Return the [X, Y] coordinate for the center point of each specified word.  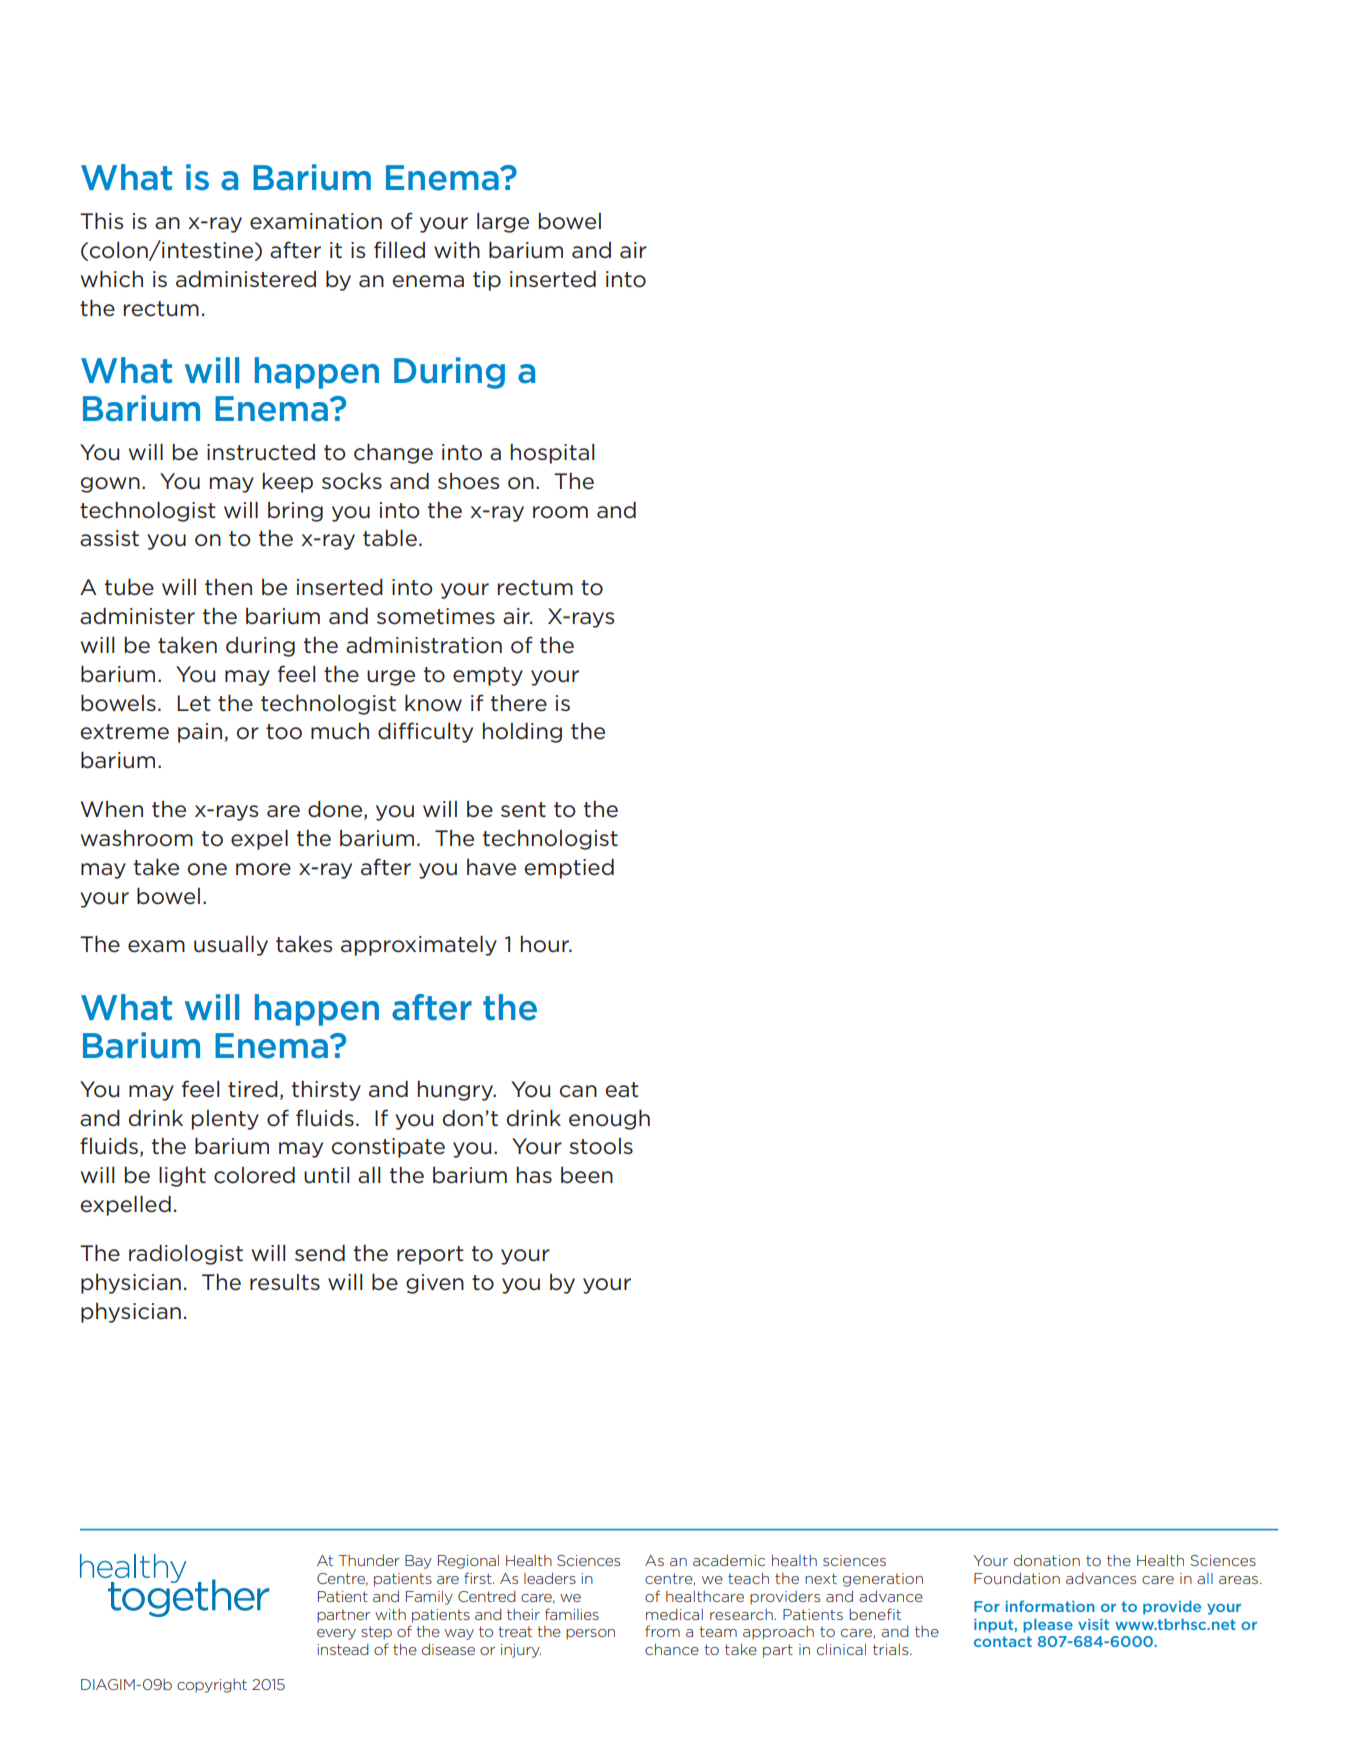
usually [231, 946]
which [112, 279]
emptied [569, 869]
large [503, 223]
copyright [212, 1686]
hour [546, 944]
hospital [552, 454]
